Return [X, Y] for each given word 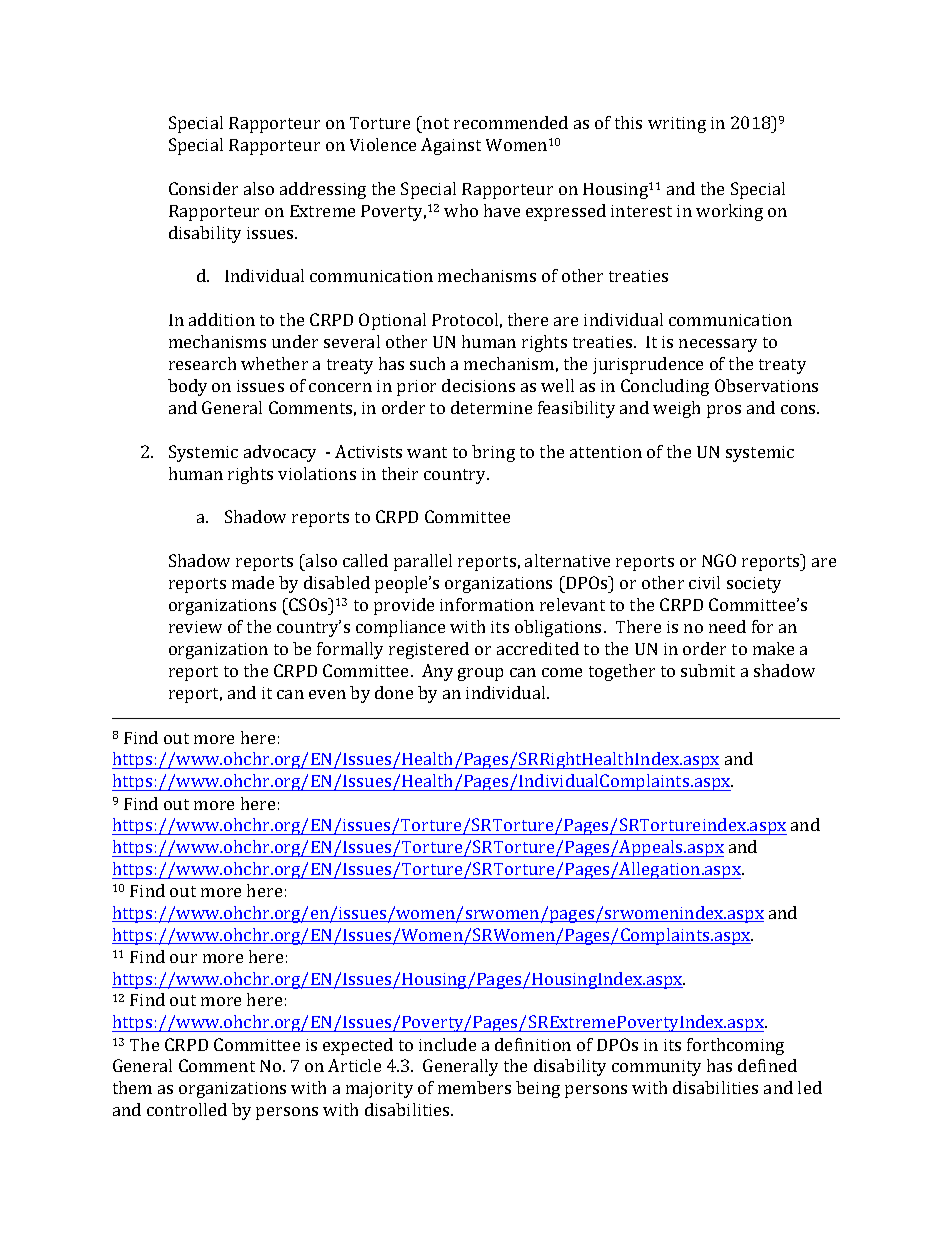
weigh [676, 409]
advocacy [280, 453]
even [327, 694]
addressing [323, 190]
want [427, 452]
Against [451, 146]
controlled [187, 1109]
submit [708, 670]
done [394, 692]
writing [677, 125]
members [474, 1087]
